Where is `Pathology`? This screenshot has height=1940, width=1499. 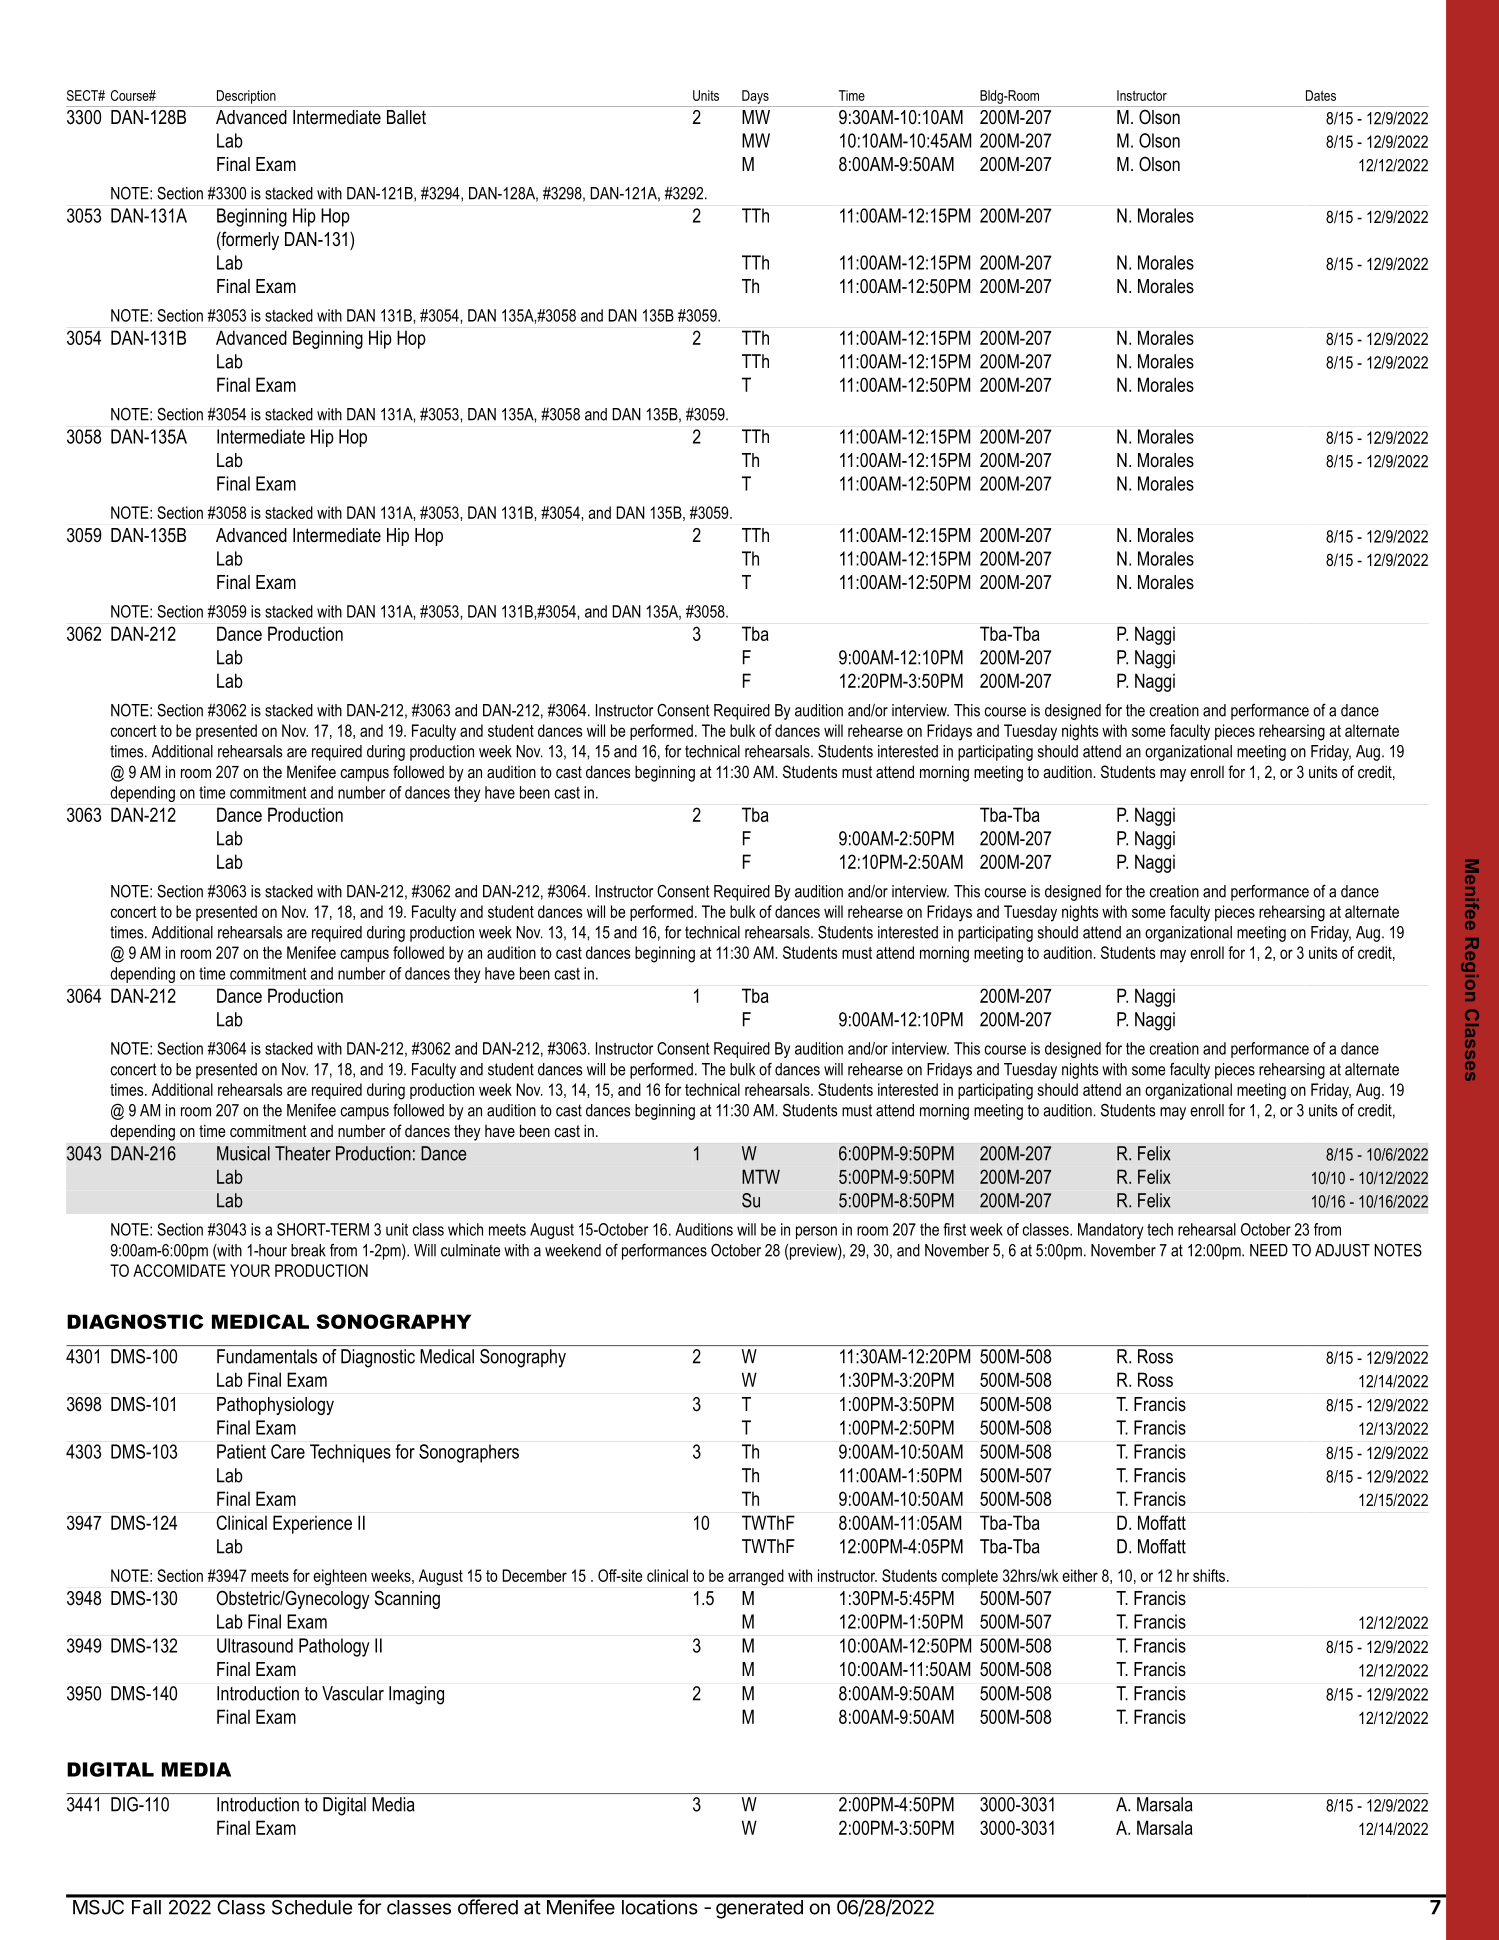 Pathology is located at coordinates (334, 1647).
